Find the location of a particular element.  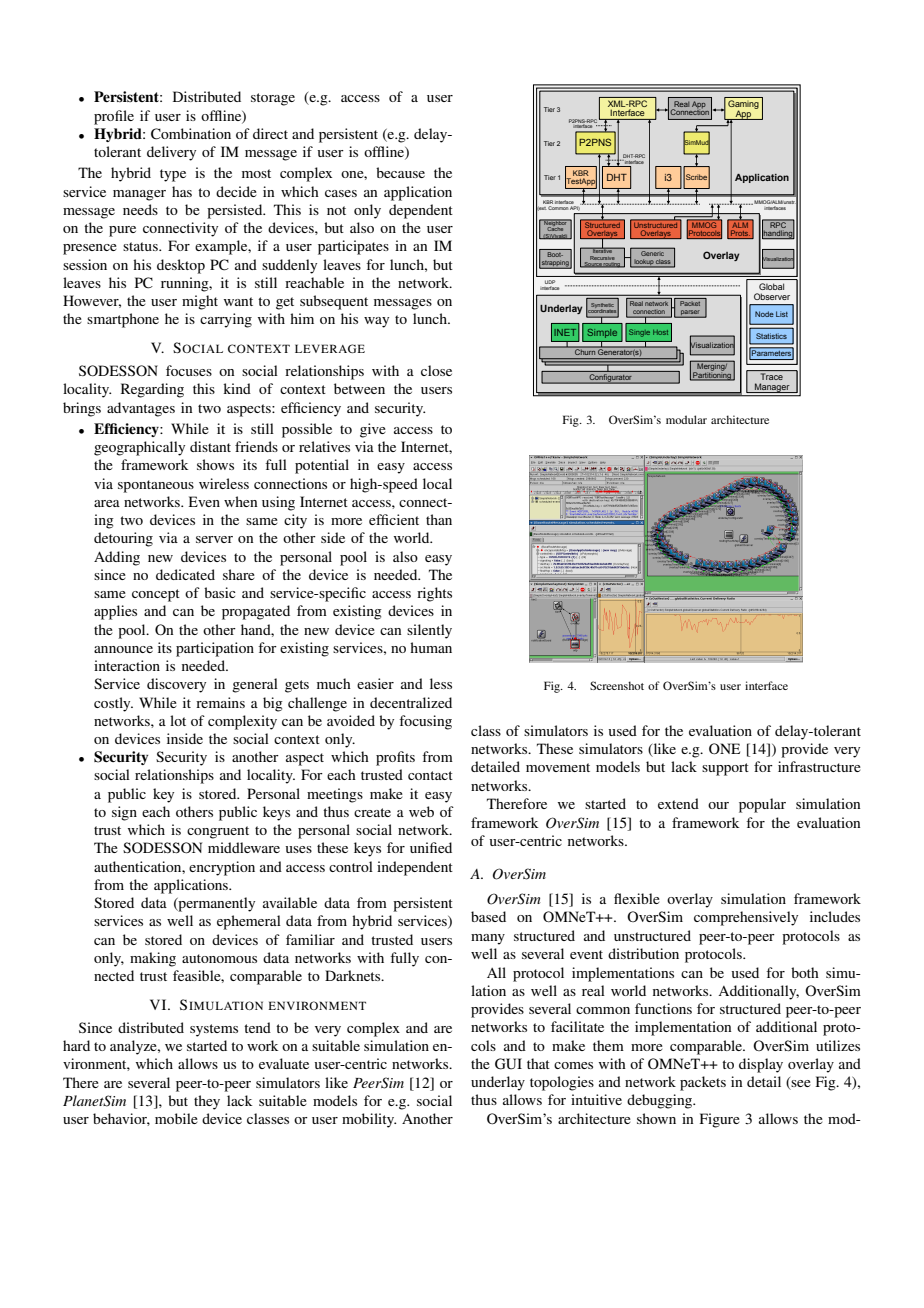

support is located at coordinates (725, 769).
